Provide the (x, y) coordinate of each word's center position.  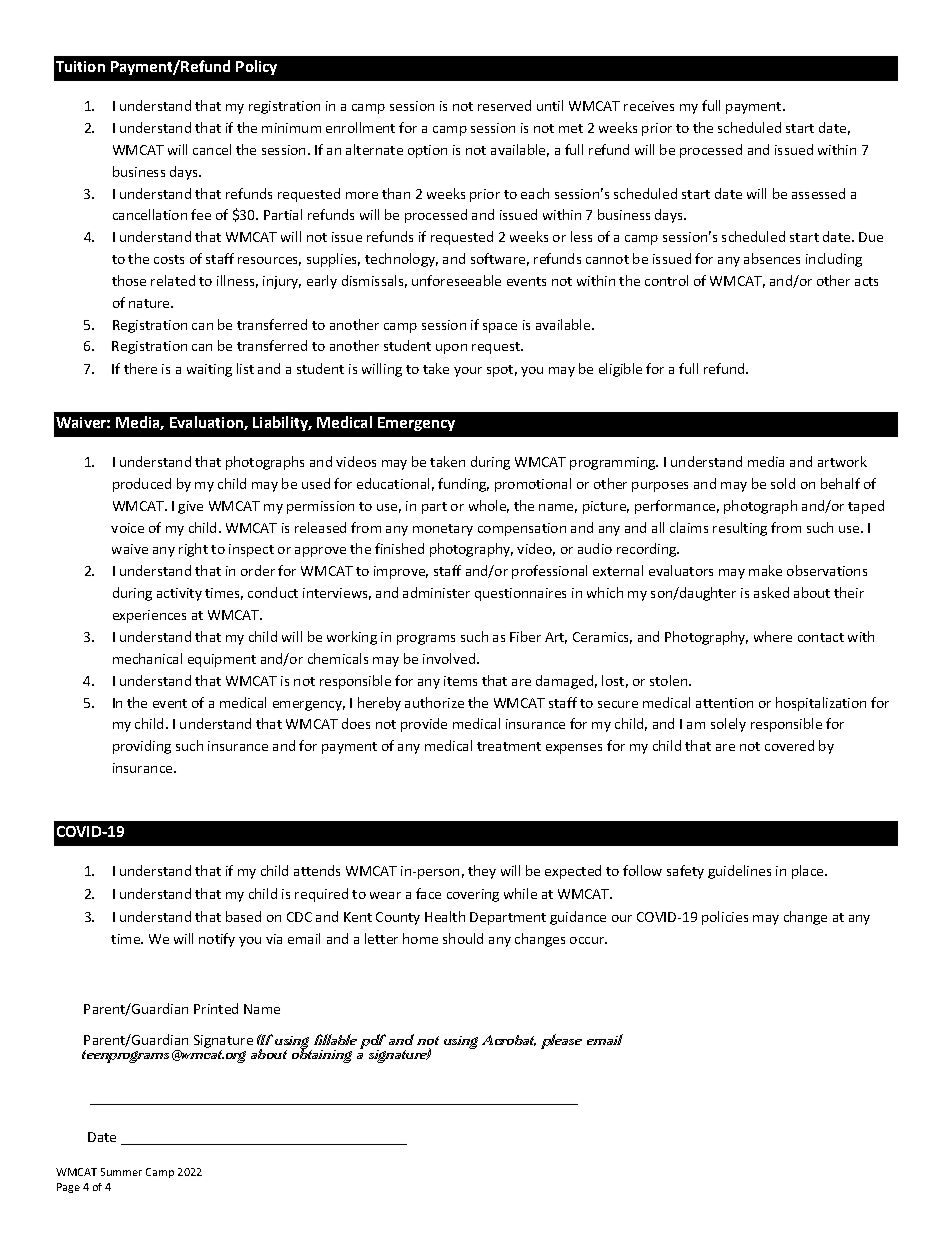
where (773, 636)
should (463, 938)
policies (725, 918)
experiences (149, 616)
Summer (121, 1172)
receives (649, 106)
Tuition (80, 66)
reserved (504, 105)
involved (450, 658)
